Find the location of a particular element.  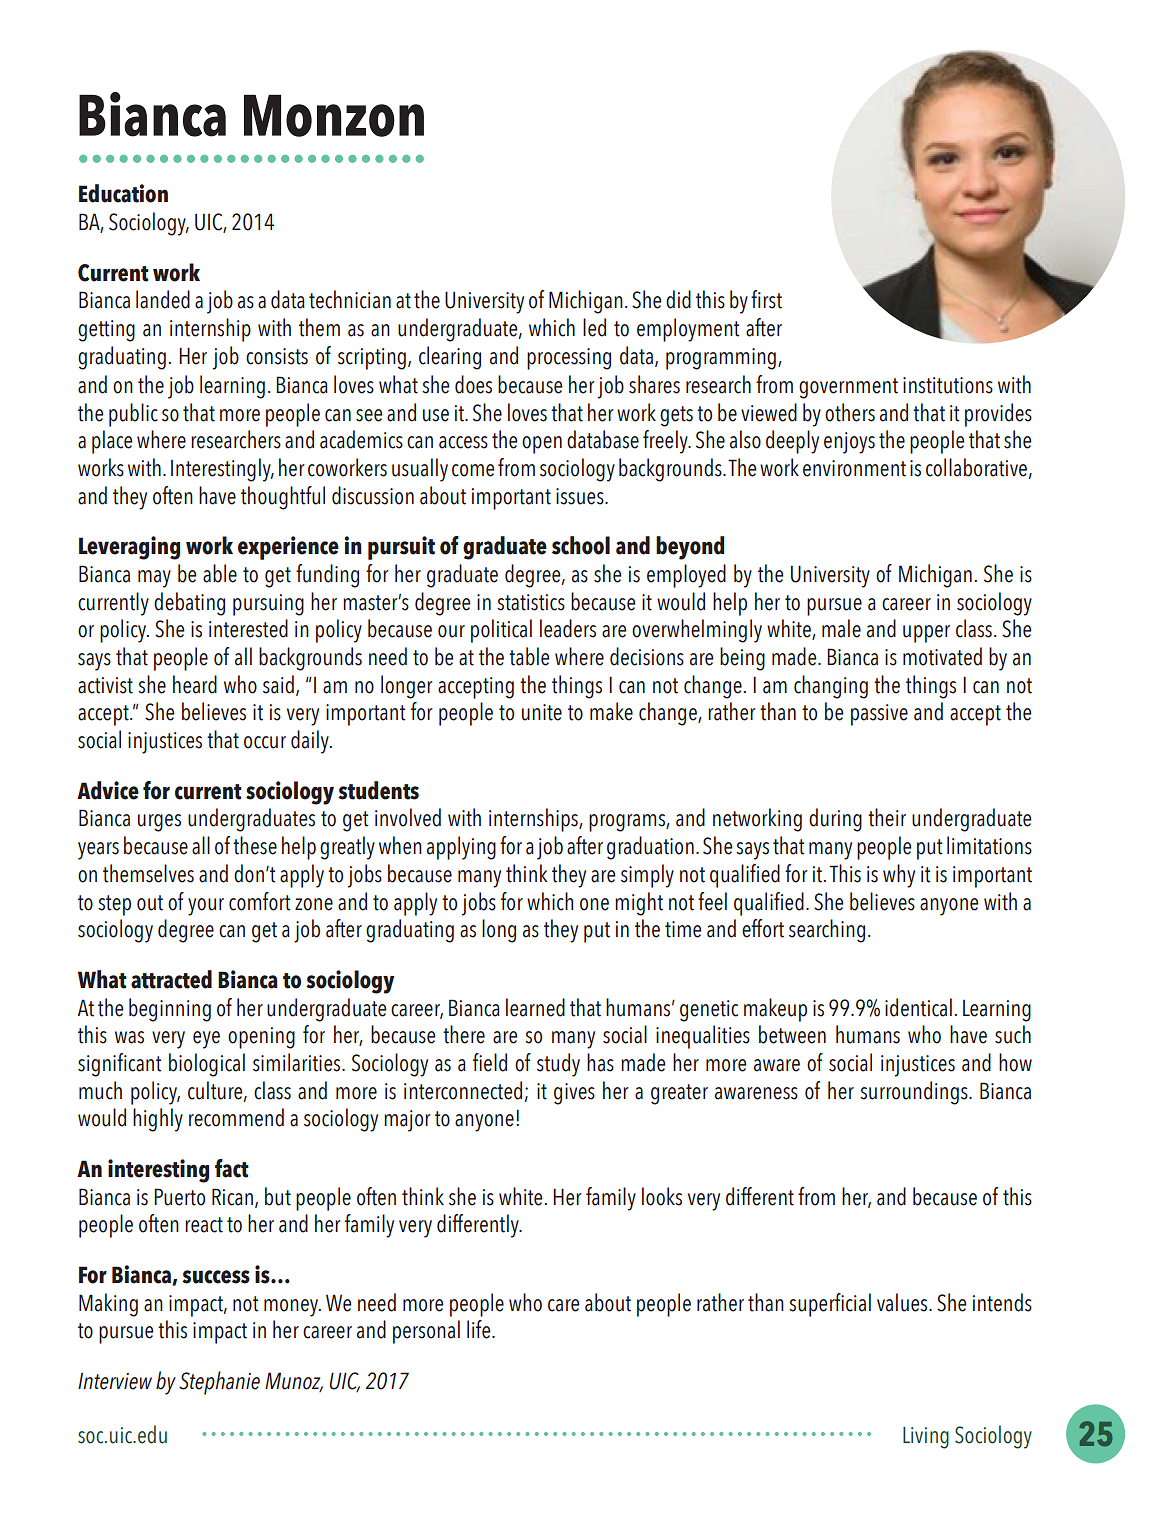

beginning is located at coordinates (170, 1010).
